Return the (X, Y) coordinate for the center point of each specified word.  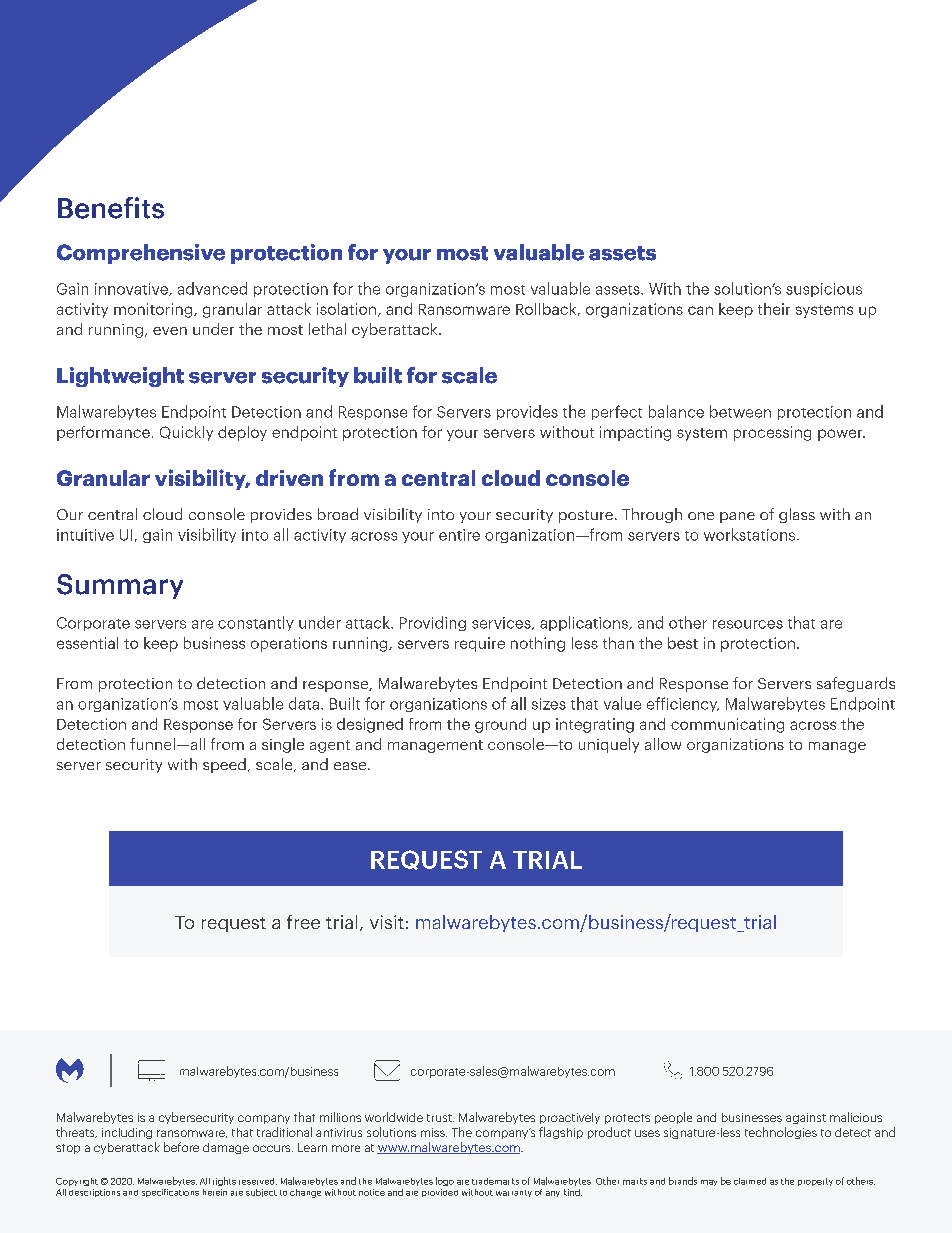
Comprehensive (141, 254)
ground (500, 725)
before (181, 1147)
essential (87, 643)
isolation (346, 309)
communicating (727, 725)
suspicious (824, 290)
